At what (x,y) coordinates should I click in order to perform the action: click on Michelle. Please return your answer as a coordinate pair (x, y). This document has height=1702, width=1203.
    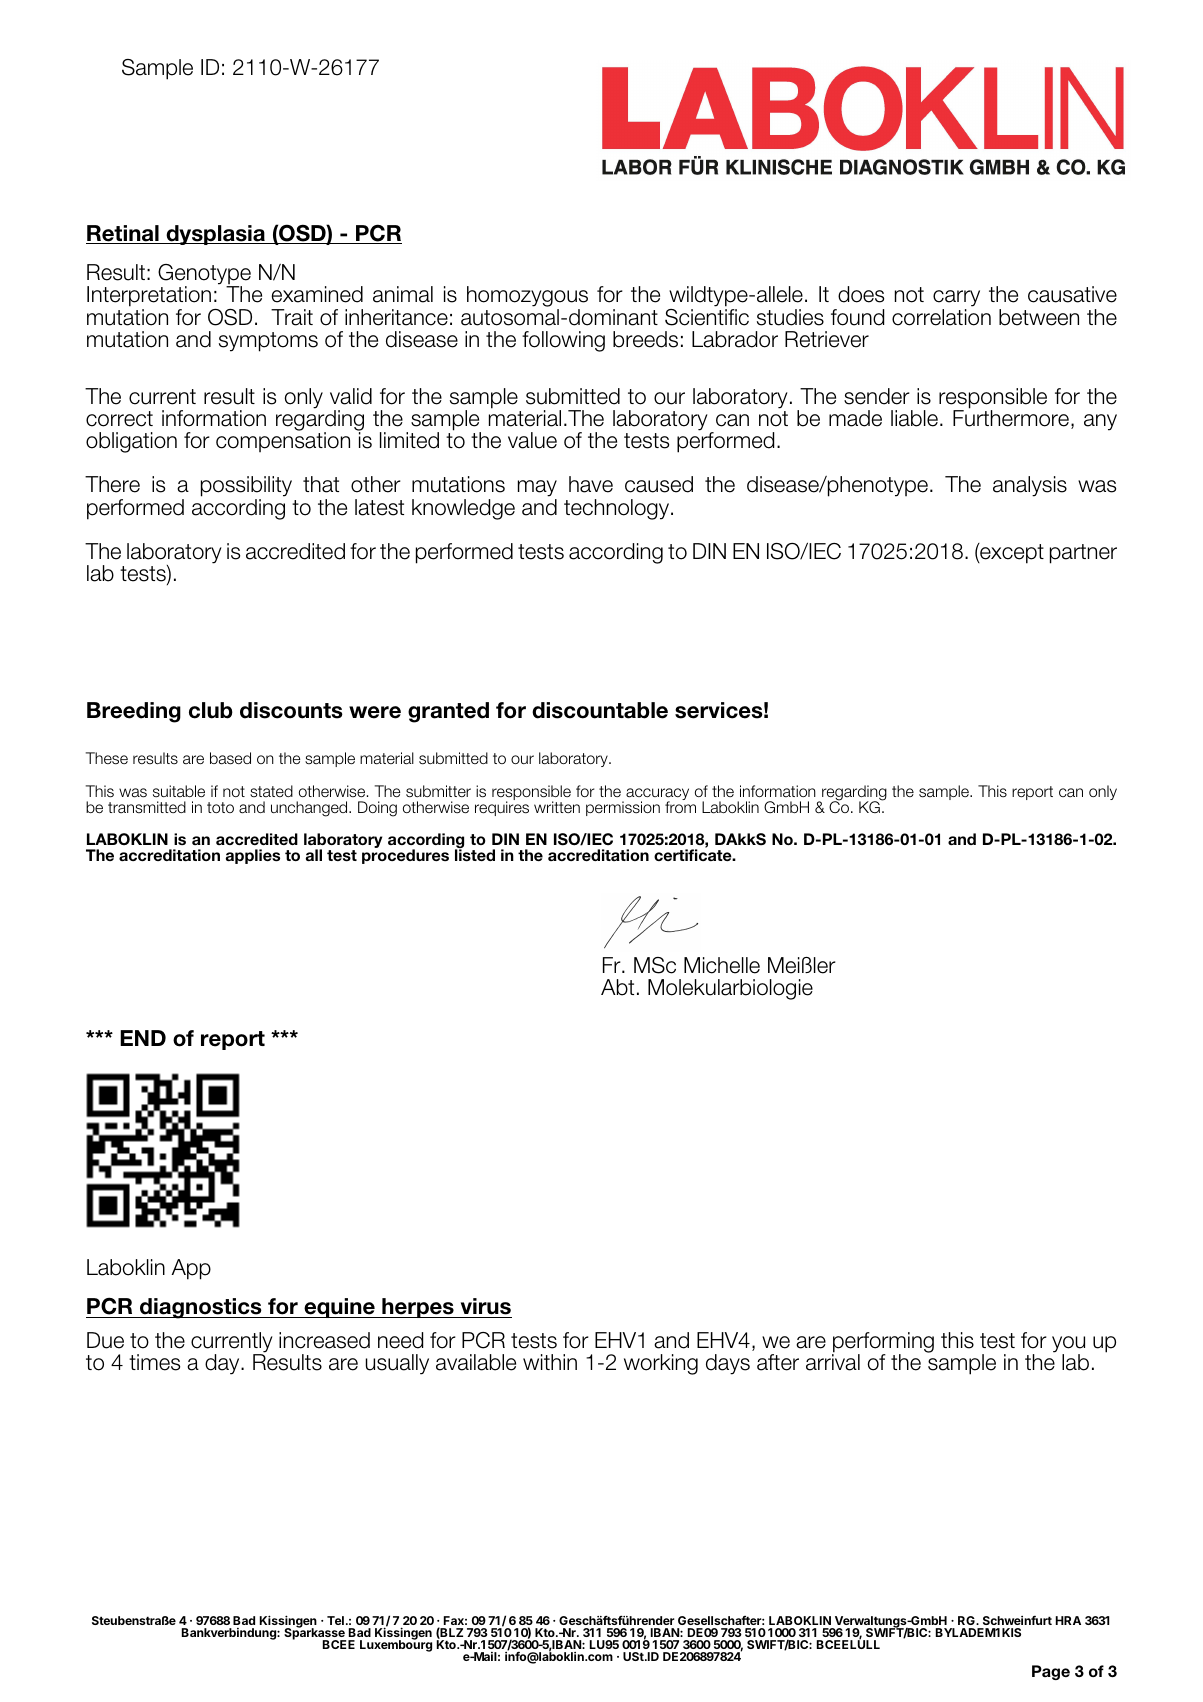
    Looking at the image, I should click on (722, 965).
